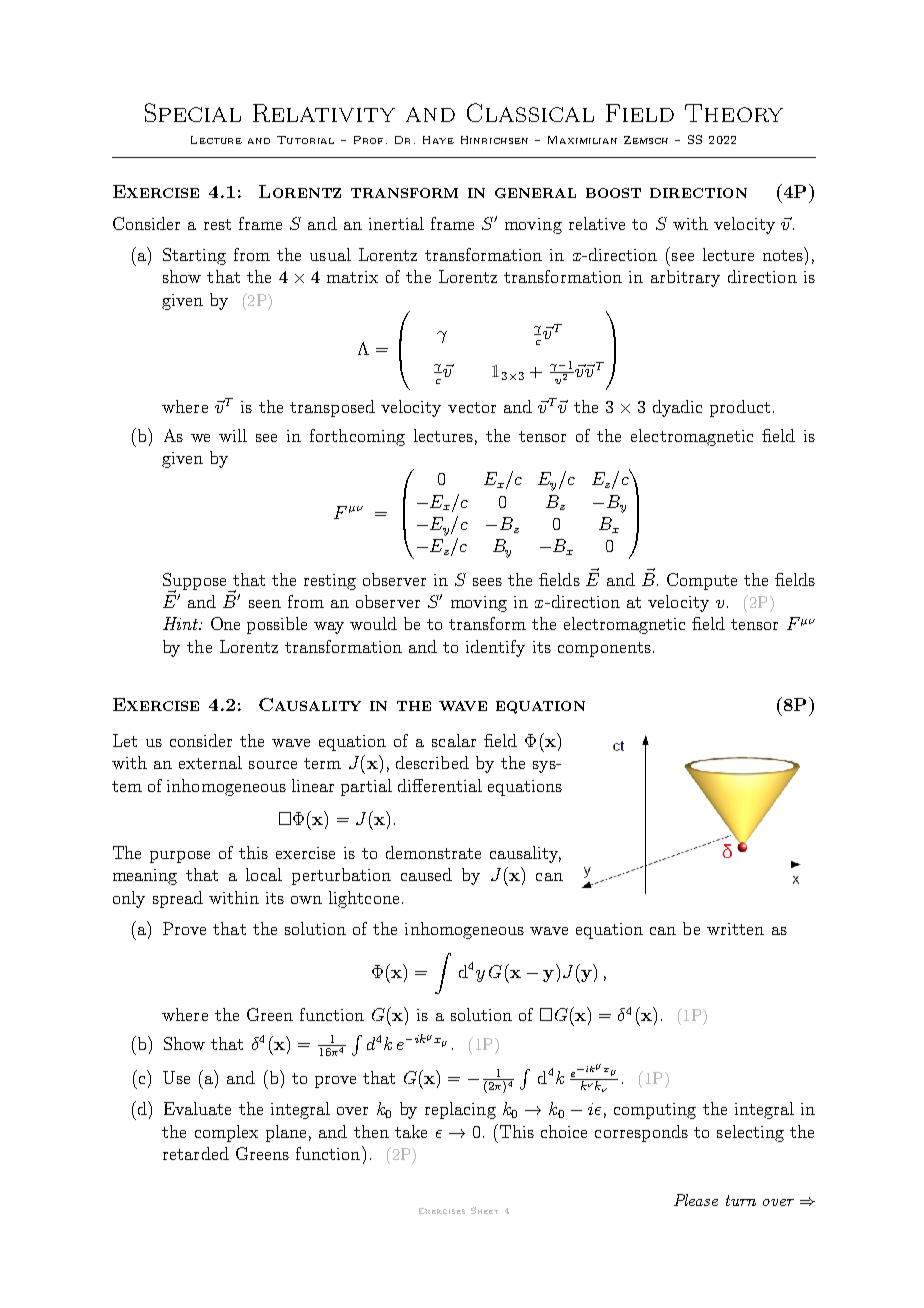 The height and width of the document is (1308, 924). I want to click on Sheet, so click(484, 1210).
